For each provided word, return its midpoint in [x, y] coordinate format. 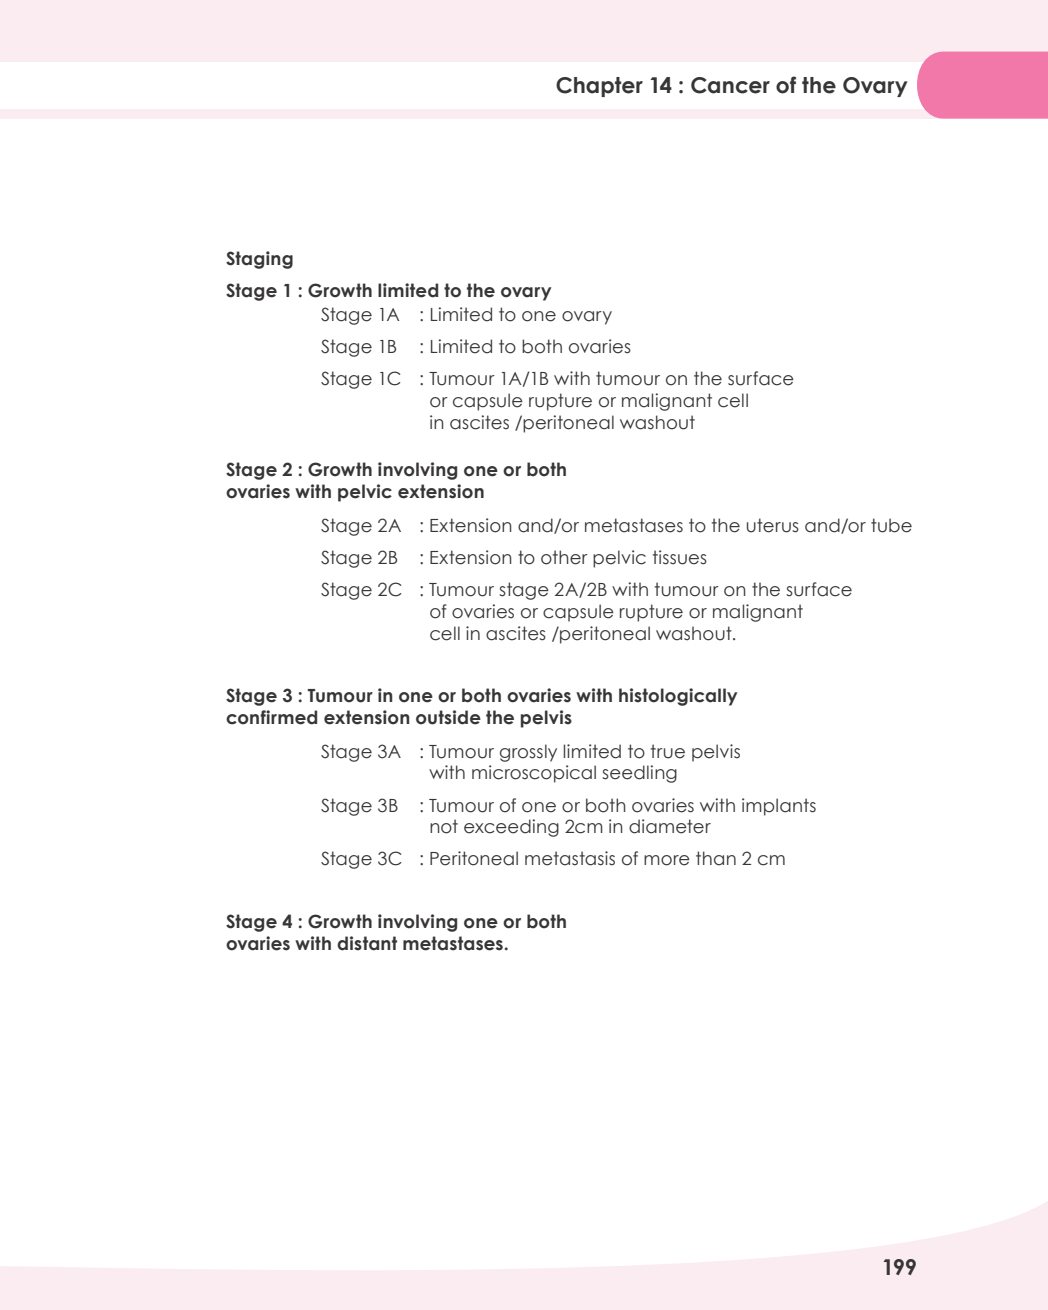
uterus [773, 525]
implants [779, 807]
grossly [528, 753]
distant [367, 943]
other [564, 557]
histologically [678, 697]
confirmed [271, 717]
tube [891, 525]
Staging [259, 260]
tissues [680, 557]
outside [448, 717]
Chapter [599, 87]
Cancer [730, 85]
